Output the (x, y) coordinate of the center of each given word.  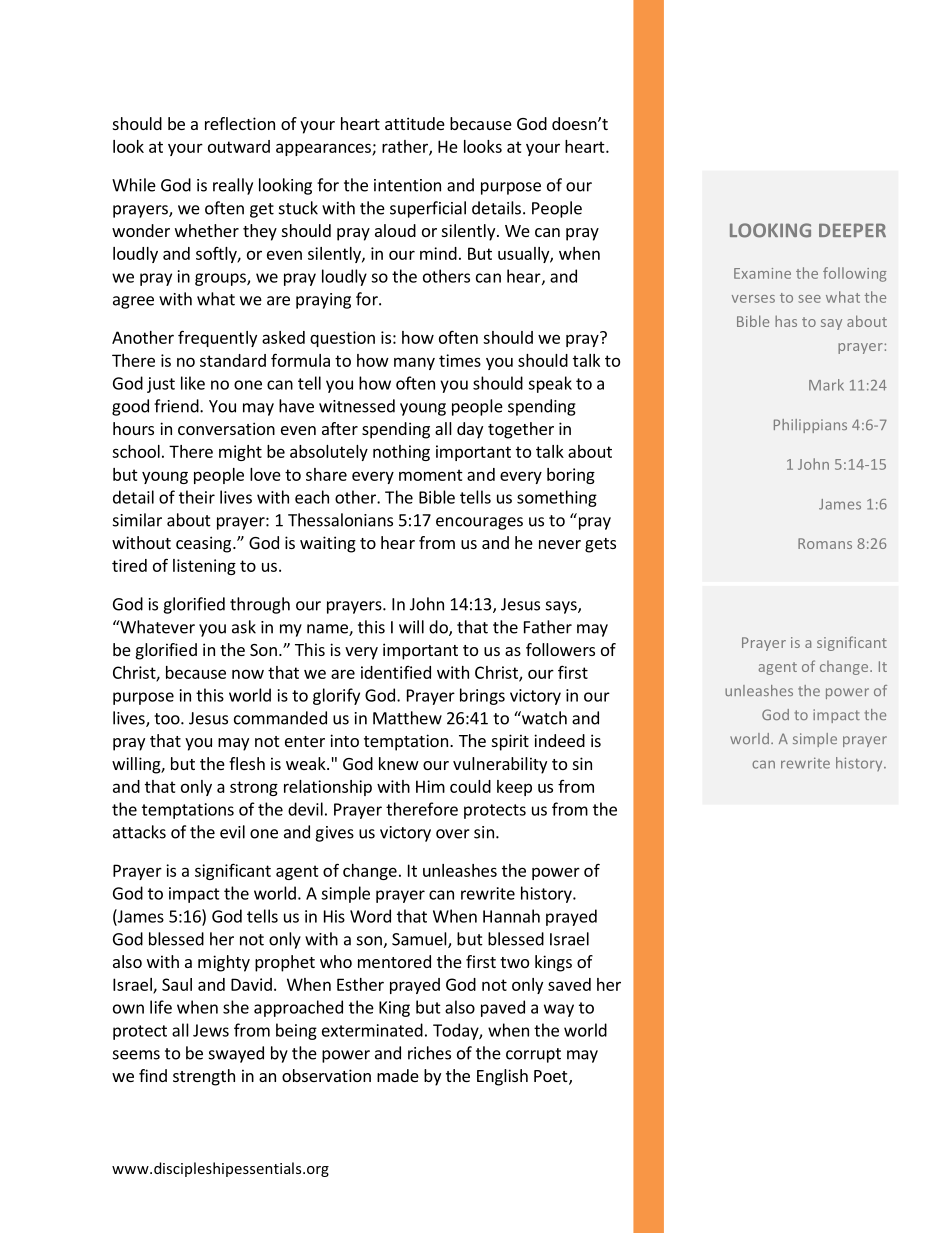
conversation (226, 428)
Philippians (810, 426)
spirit (510, 742)
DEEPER (852, 230)
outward (239, 146)
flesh (247, 763)
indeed (559, 740)
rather (406, 147)
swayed (236, 1054)
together (521, 430)
